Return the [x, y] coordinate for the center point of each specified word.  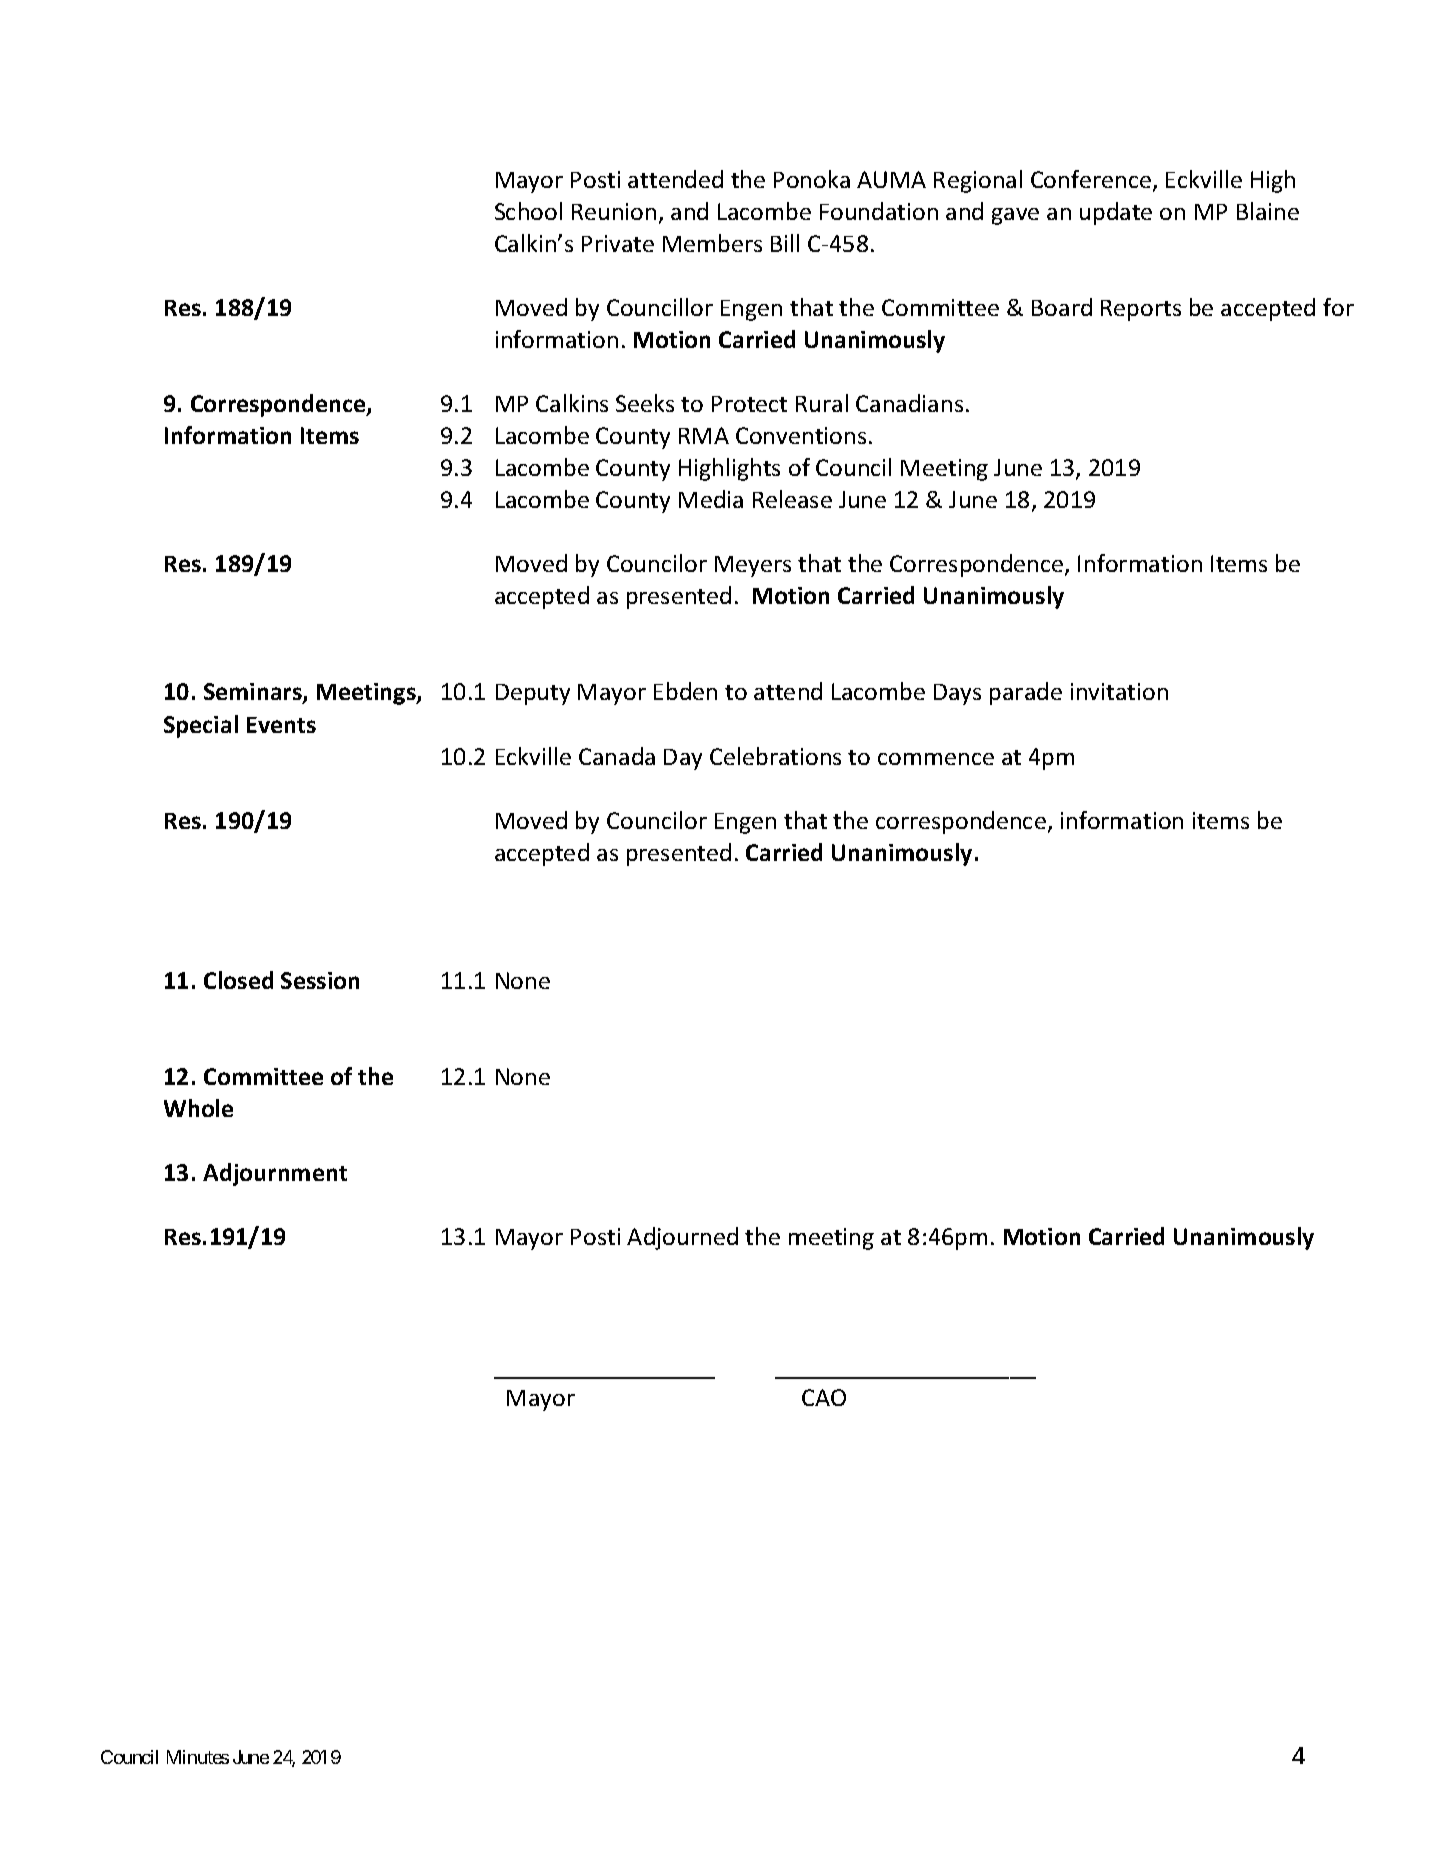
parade [1026, 693]
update [1116, 213]
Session [320, 980]
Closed [238, 980]
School [528, 211]
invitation [1119, 691]
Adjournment [275, 1174]
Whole [198, 1108]
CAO [824, 1397]
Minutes [198, 1757]
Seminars [254, 693]
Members [712, 243]
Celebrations [775, 756]
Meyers [753, 566]
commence [936, 759]
